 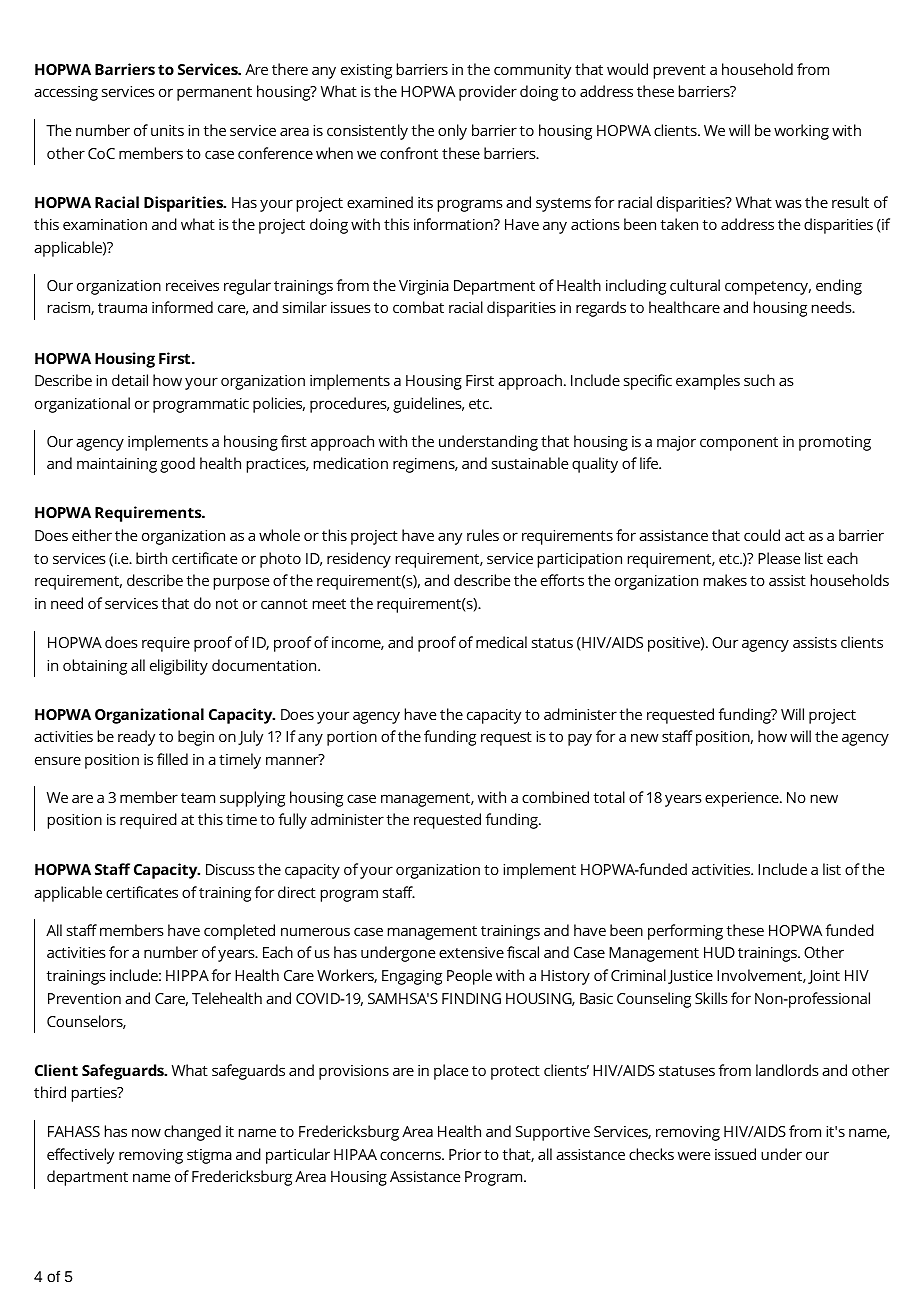 What do you see at coordinates (146, 1132) in the page?
I see `now` at bounding box center [146, 1132].
